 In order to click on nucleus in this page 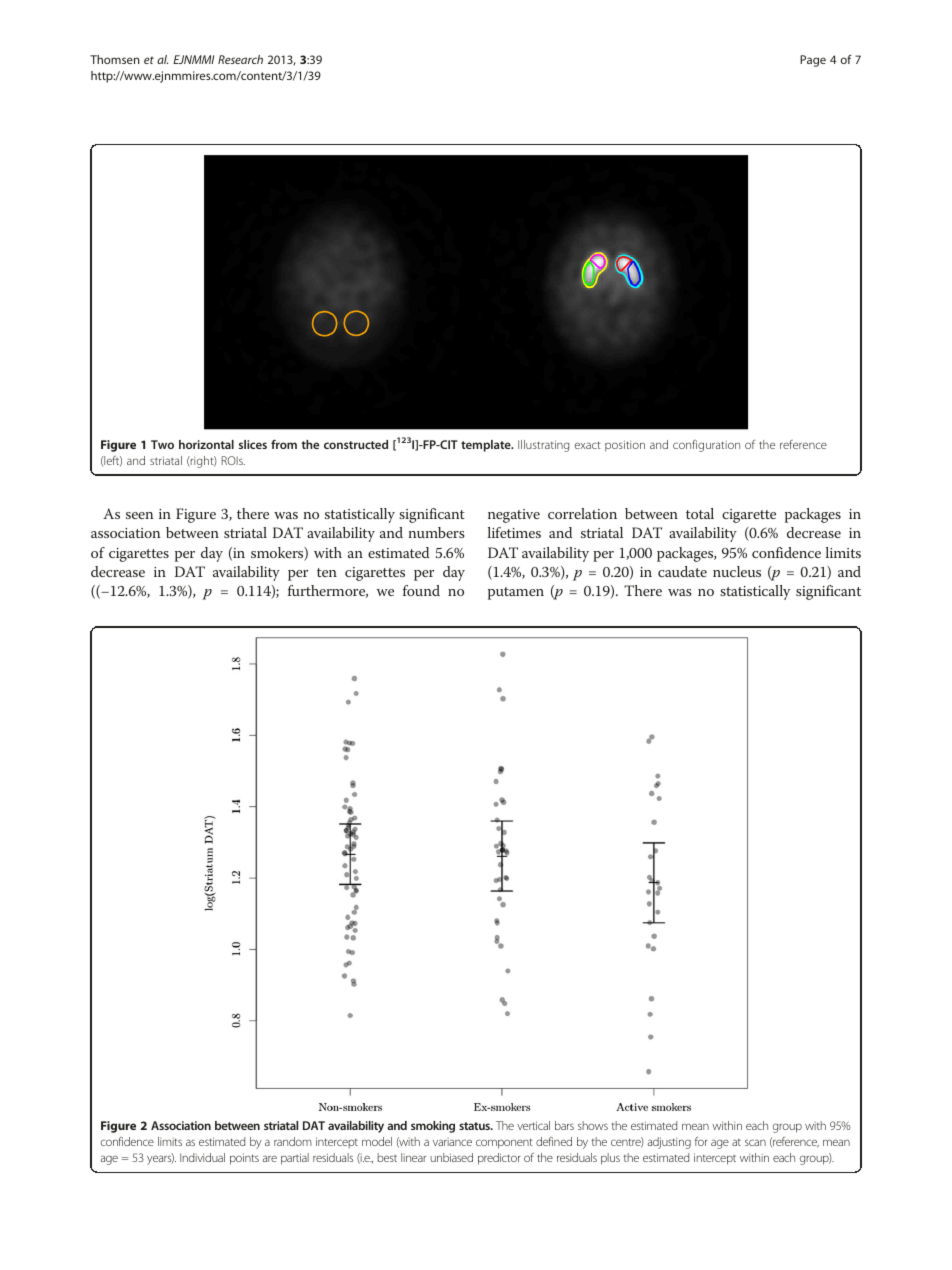, I will do `click(737, 571)`.
